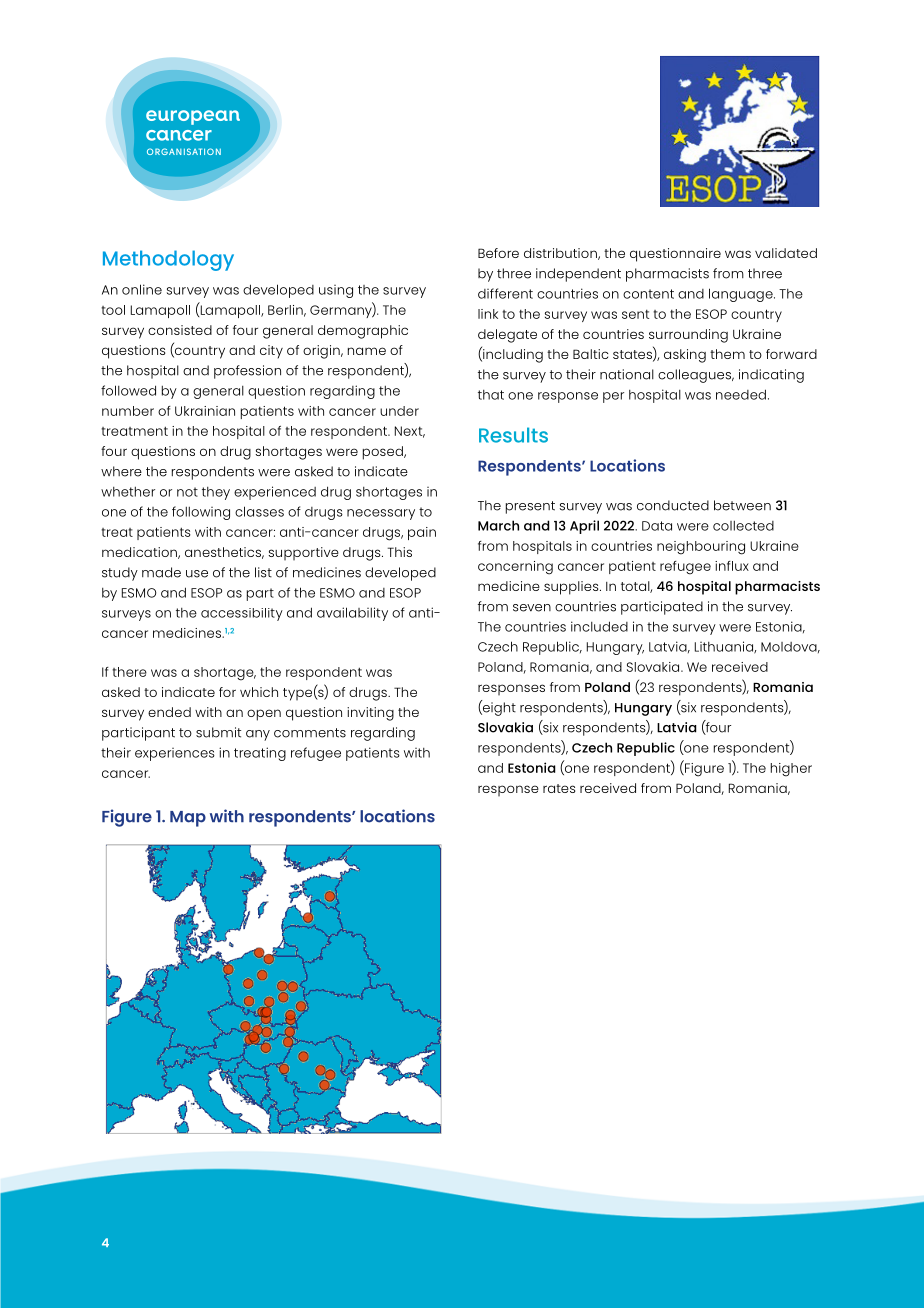 The image size is (924, 1308). I want to click on rates, so click(559, 788).
